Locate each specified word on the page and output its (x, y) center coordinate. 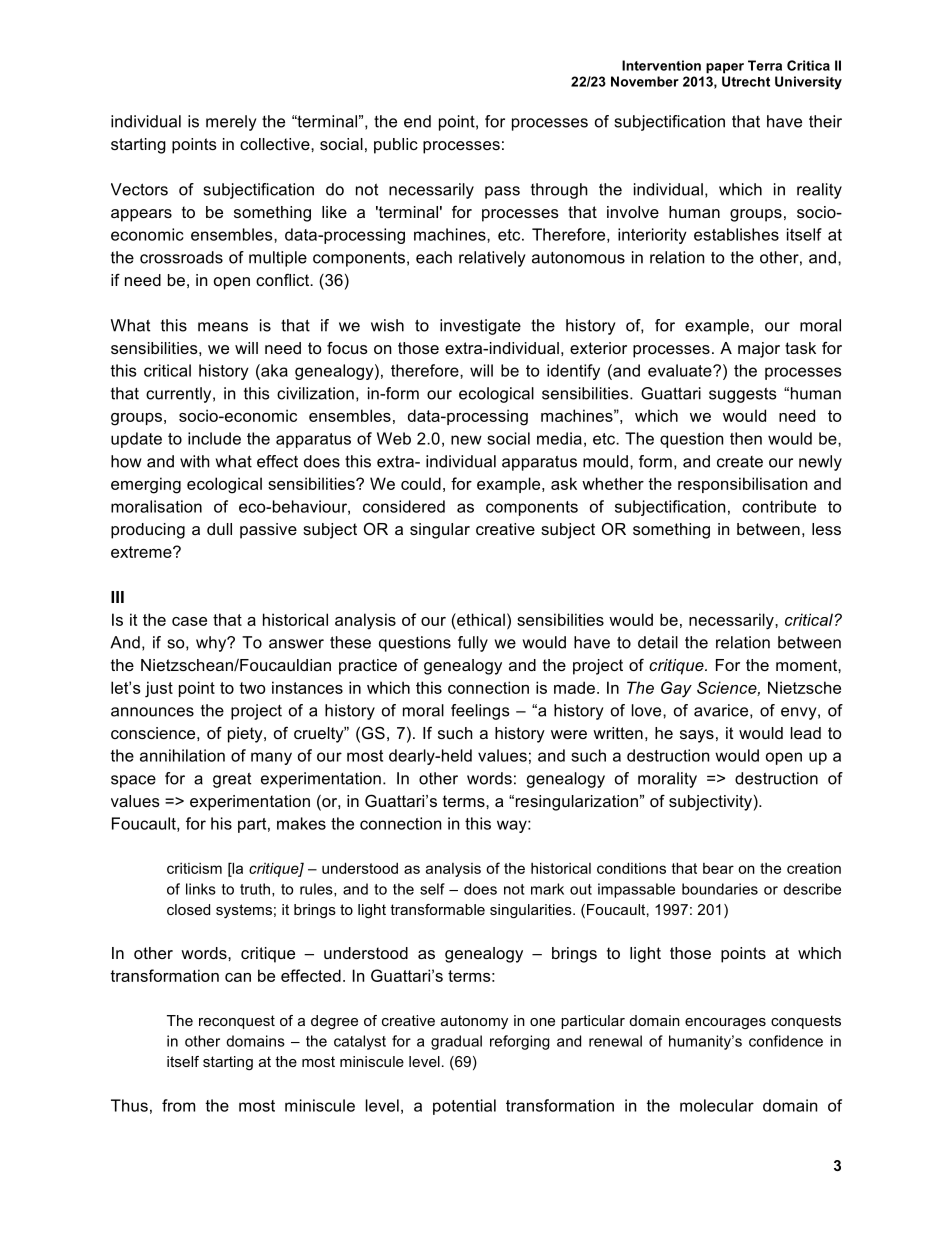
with (195, 461)
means (223, 327)
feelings (480, 712)
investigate (480, 327)
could (421, 483)
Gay (676, 689)
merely (231, 123)
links (201, 889)
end (417, 121)
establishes (736, 234)
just (159, 689)
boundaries (720, 889)
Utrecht (746, 81)
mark (547, 889)
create (740, 462)
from (178, 1105)
